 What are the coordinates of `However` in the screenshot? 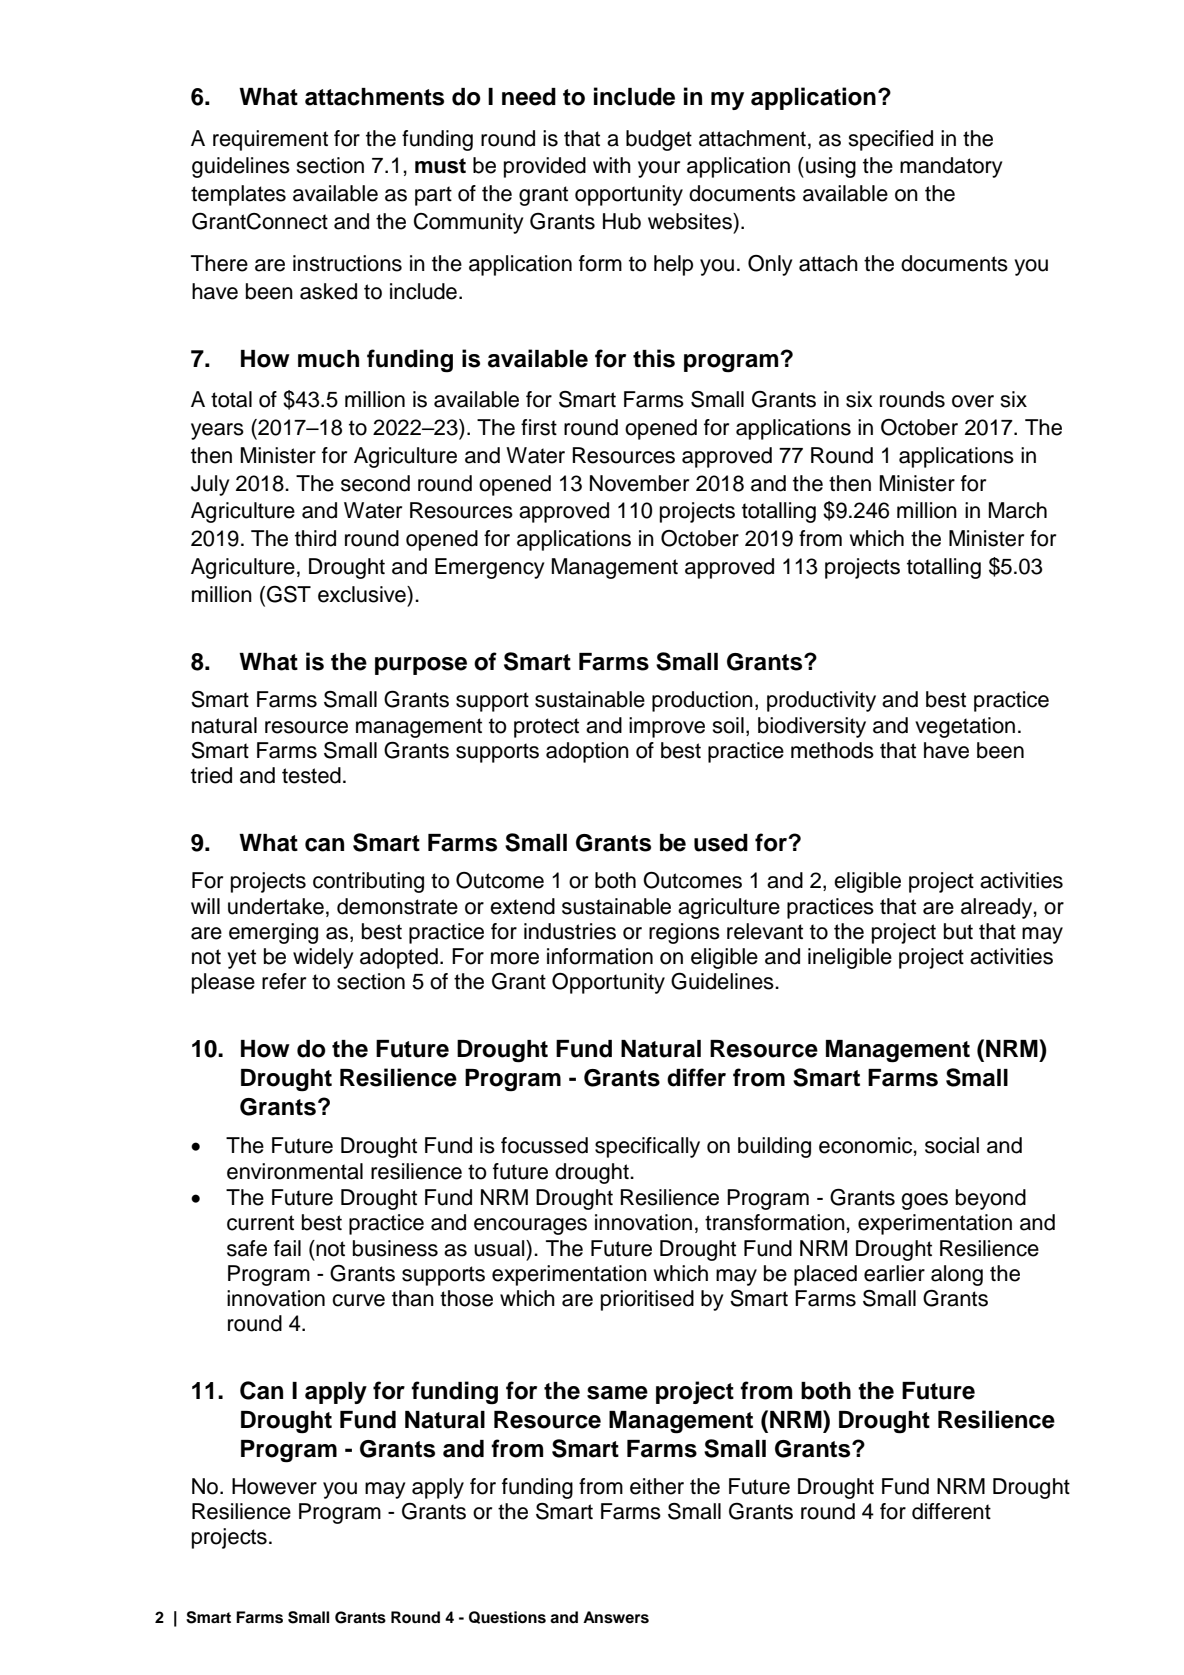 It's located at (274, 1486).
